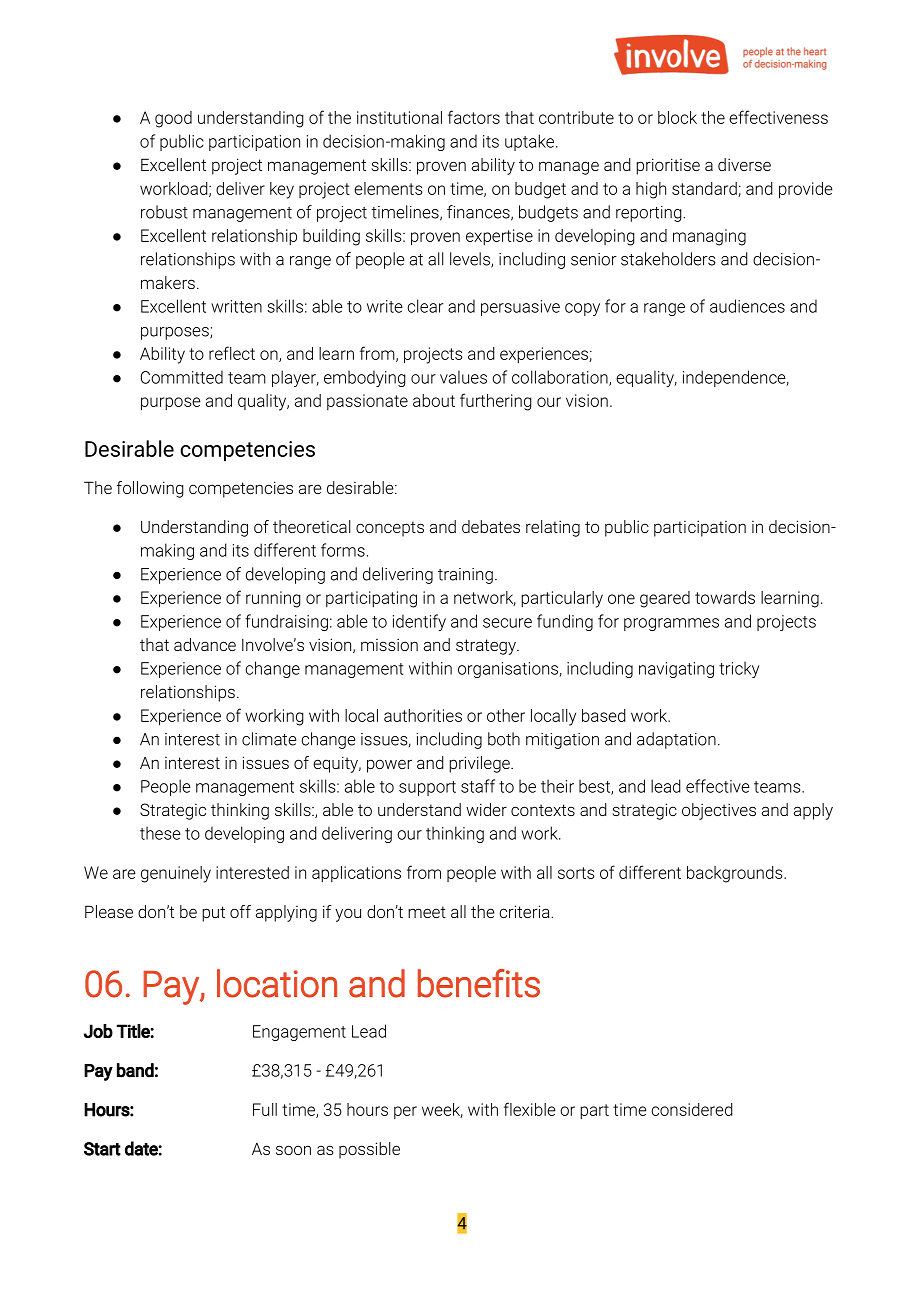 This document has height=1308, width=924. Describe the element at coordinates (173, 119) in the document. I see `good` at that location.
